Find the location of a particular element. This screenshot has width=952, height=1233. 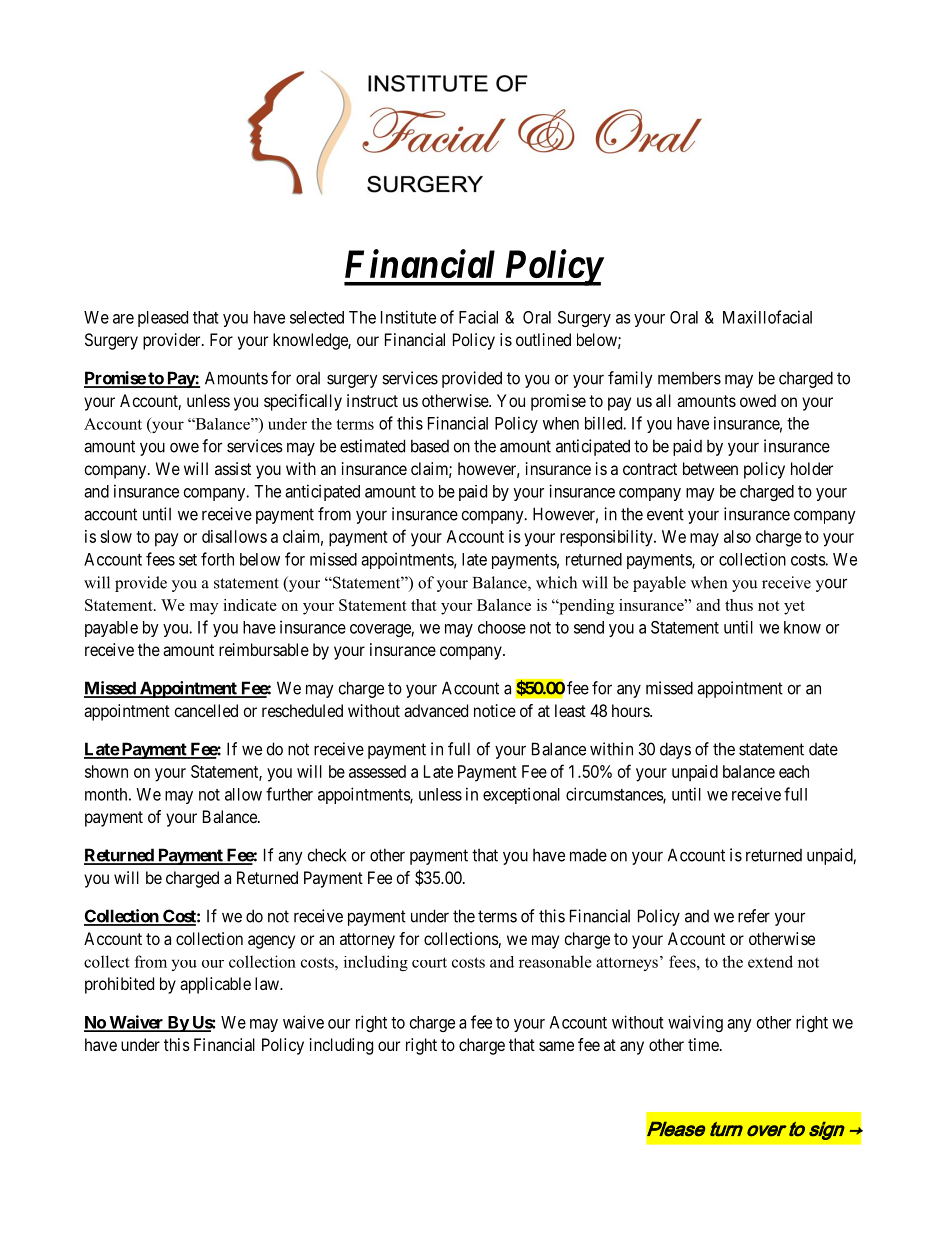

applicable is located at coordinates (215, 985).
